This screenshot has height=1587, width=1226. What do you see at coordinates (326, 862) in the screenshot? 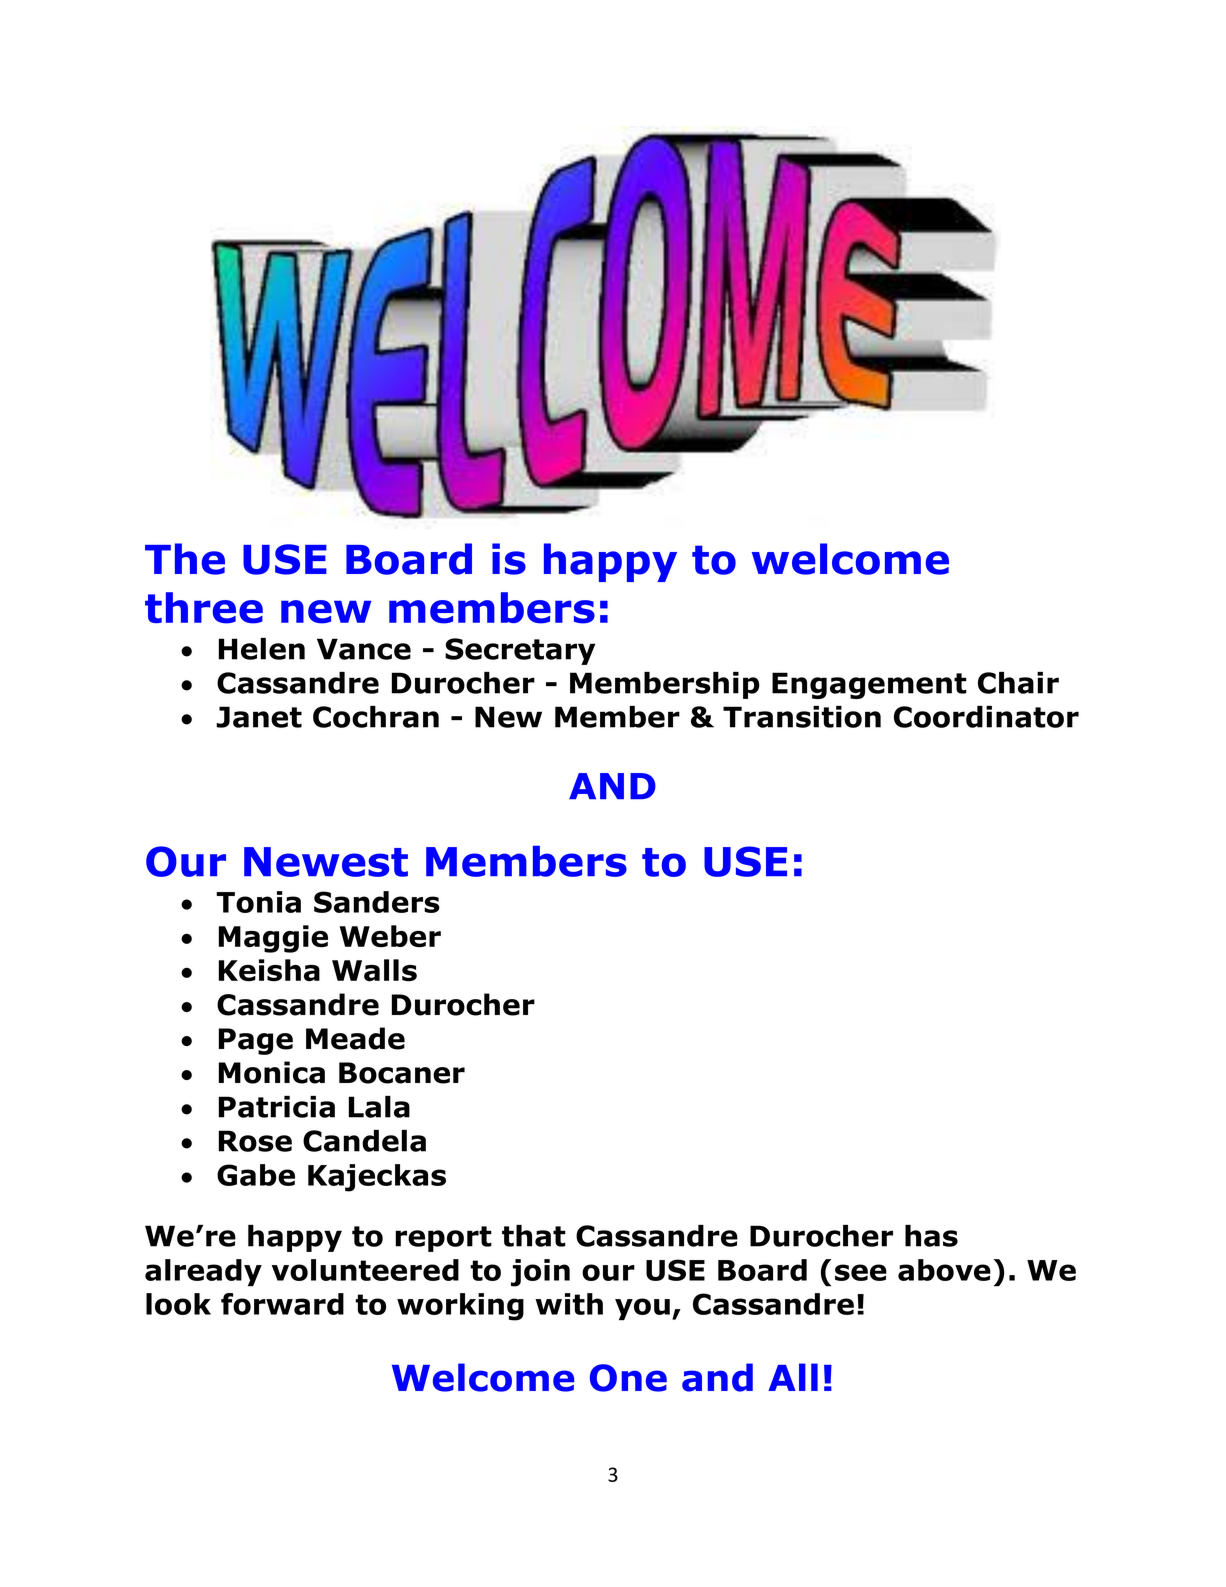
I see `Newest` at bounding box center [326, 862].
